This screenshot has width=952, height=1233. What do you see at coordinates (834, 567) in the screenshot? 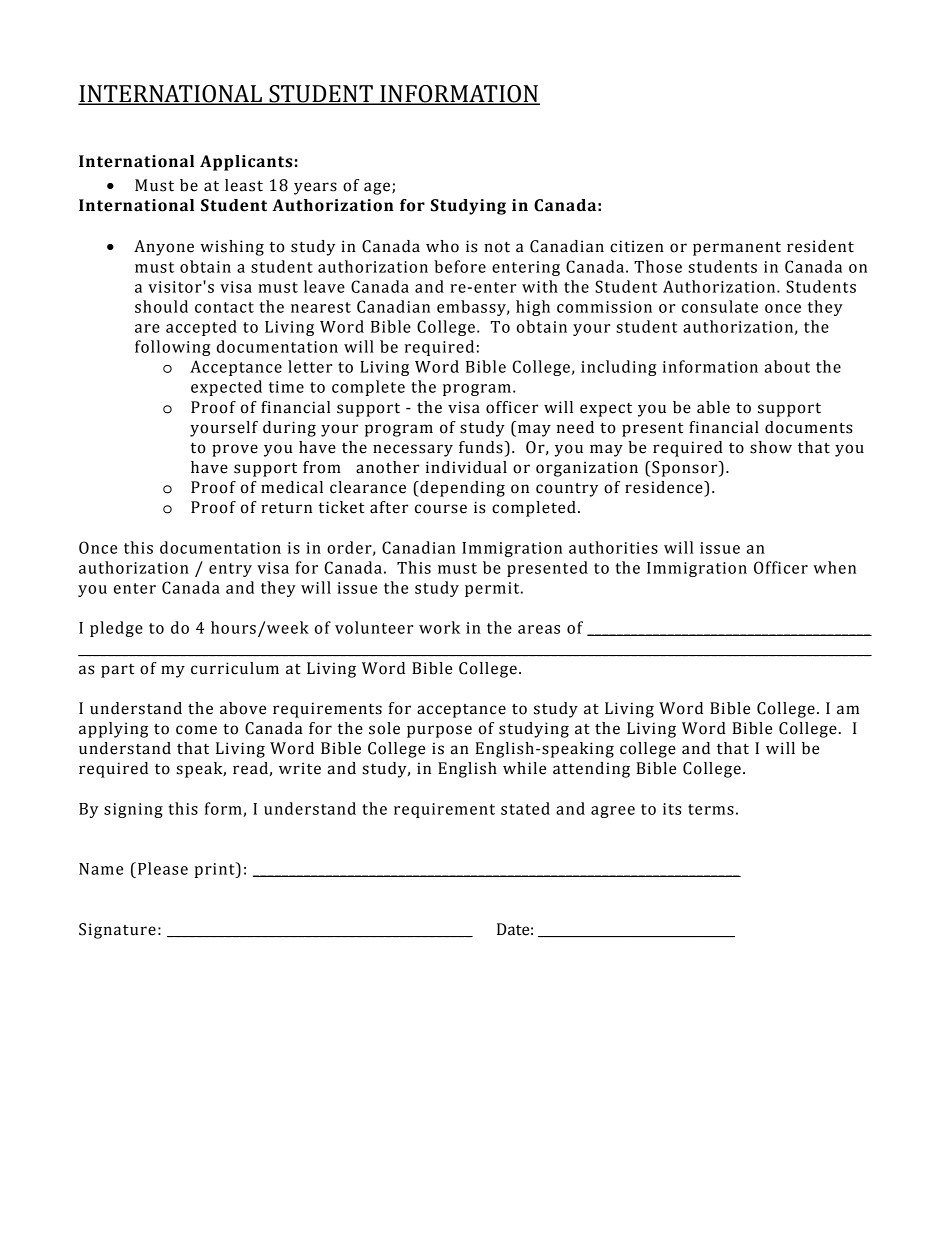
I see `when` at bounding box center [834, 567].
